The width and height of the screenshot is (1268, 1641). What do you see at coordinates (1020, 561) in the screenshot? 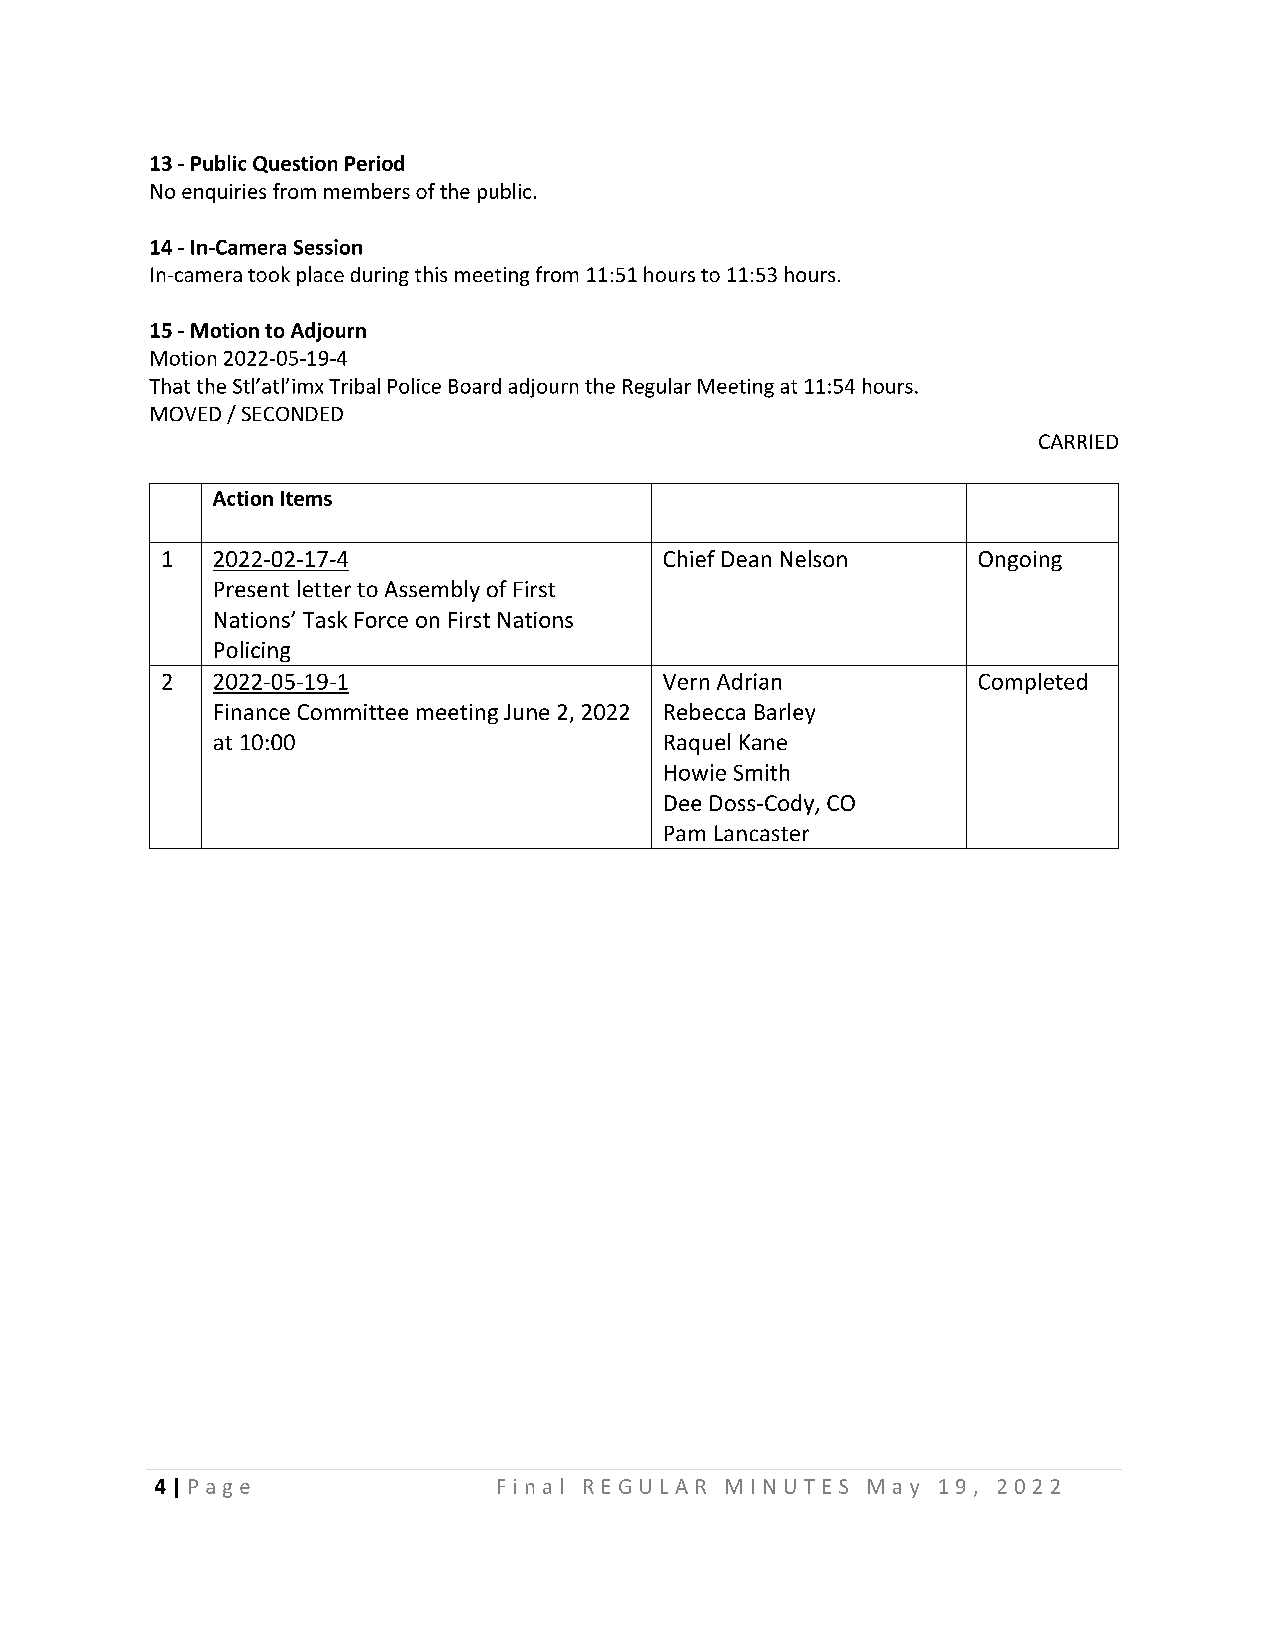
I see `Ongoing` at bounding box center [1020, 561].
